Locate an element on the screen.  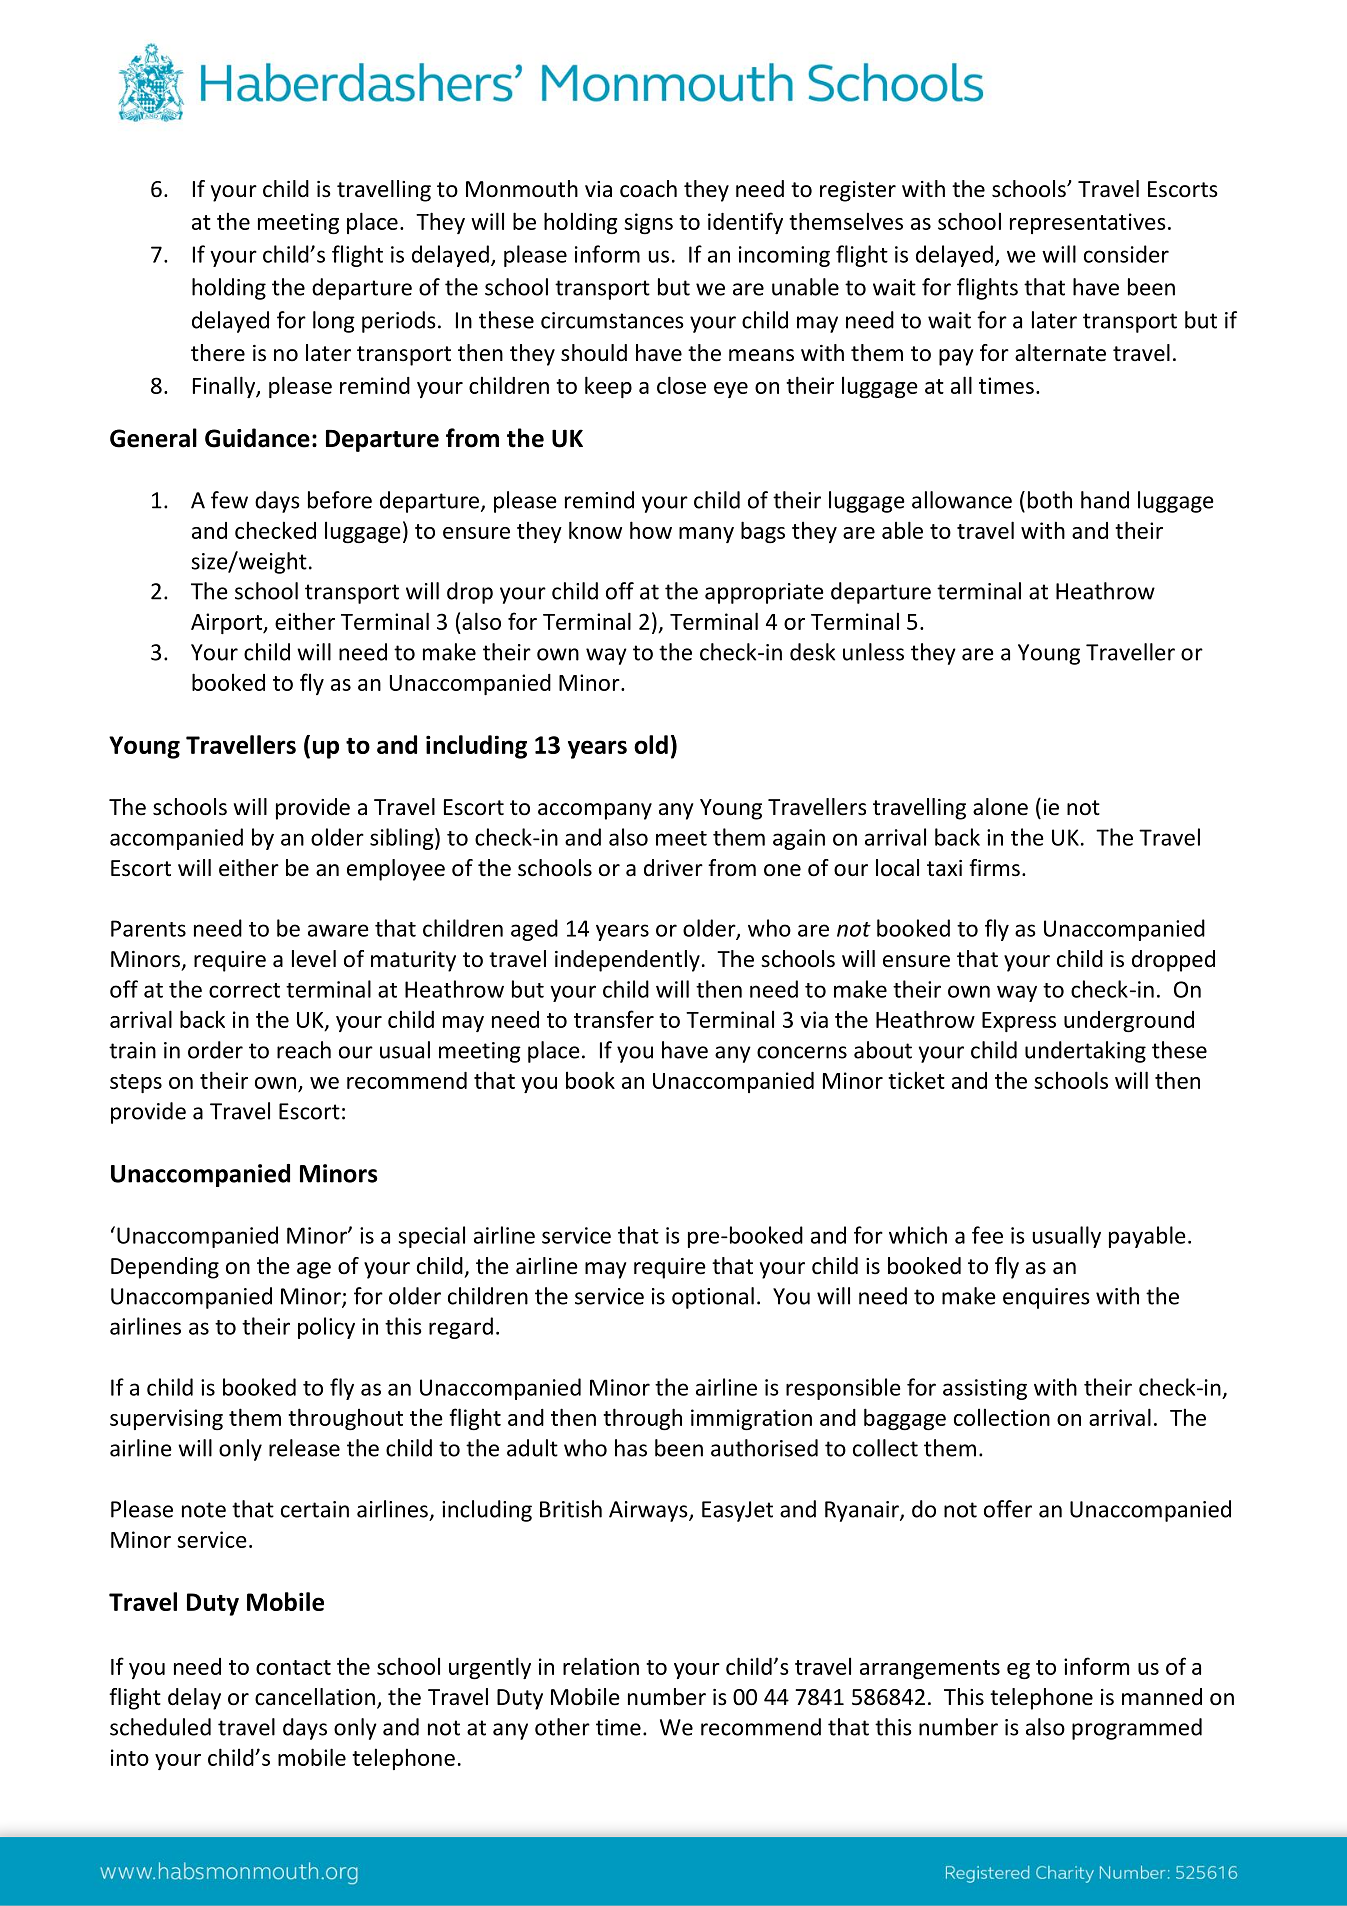
signs is located at coordinates (648, 223).
